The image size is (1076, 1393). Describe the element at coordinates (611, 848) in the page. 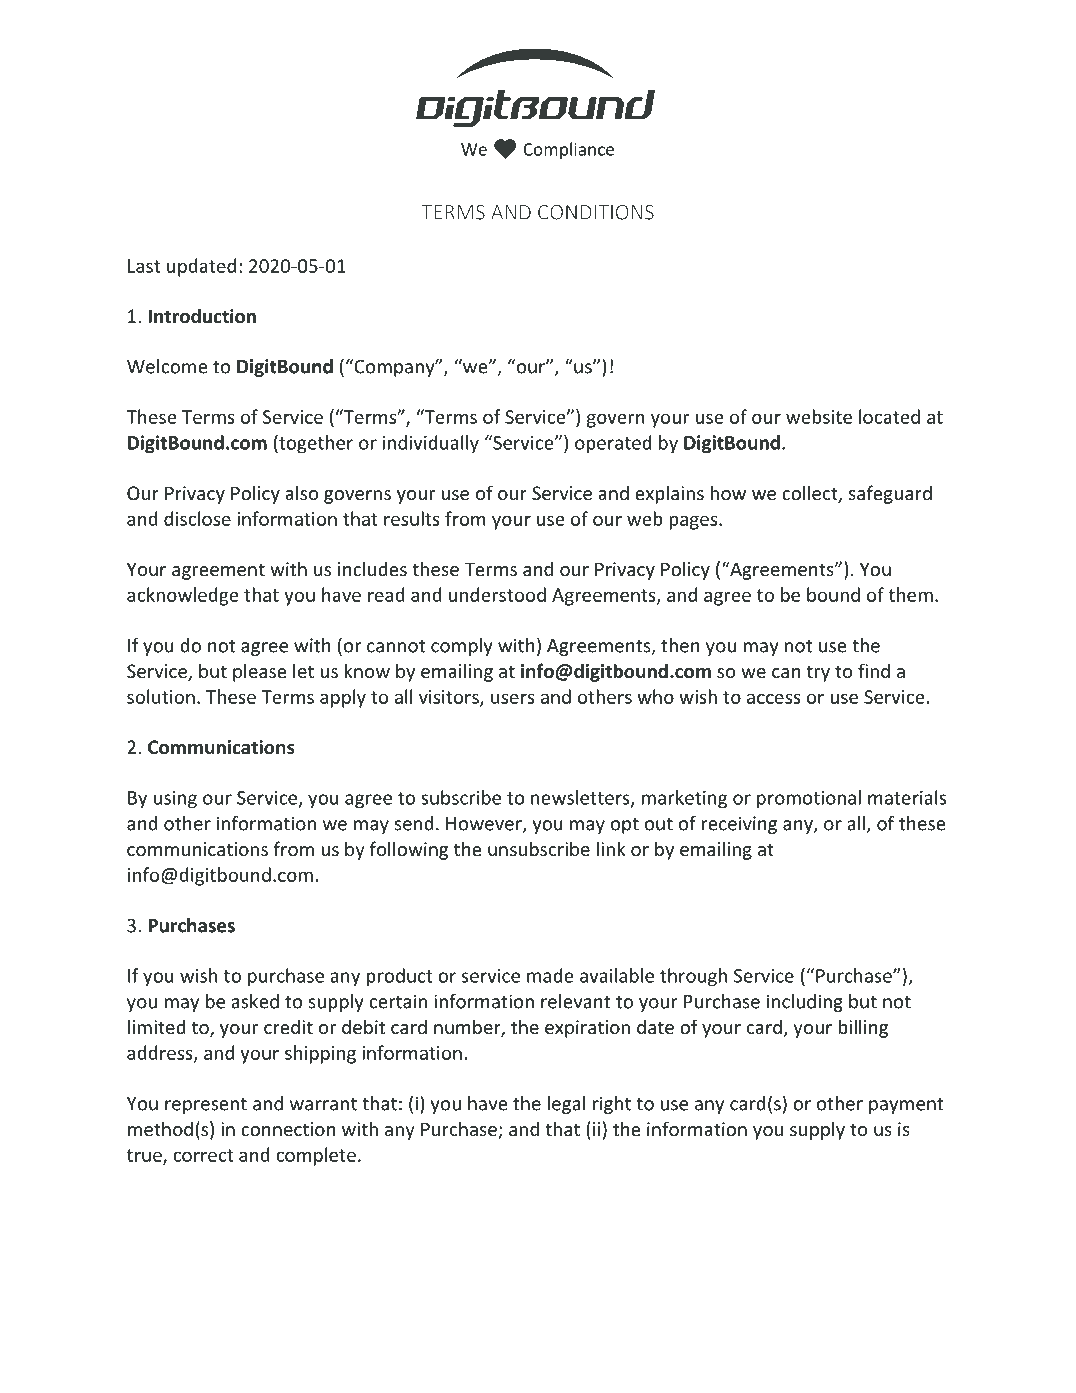

I see `link` at that location.
